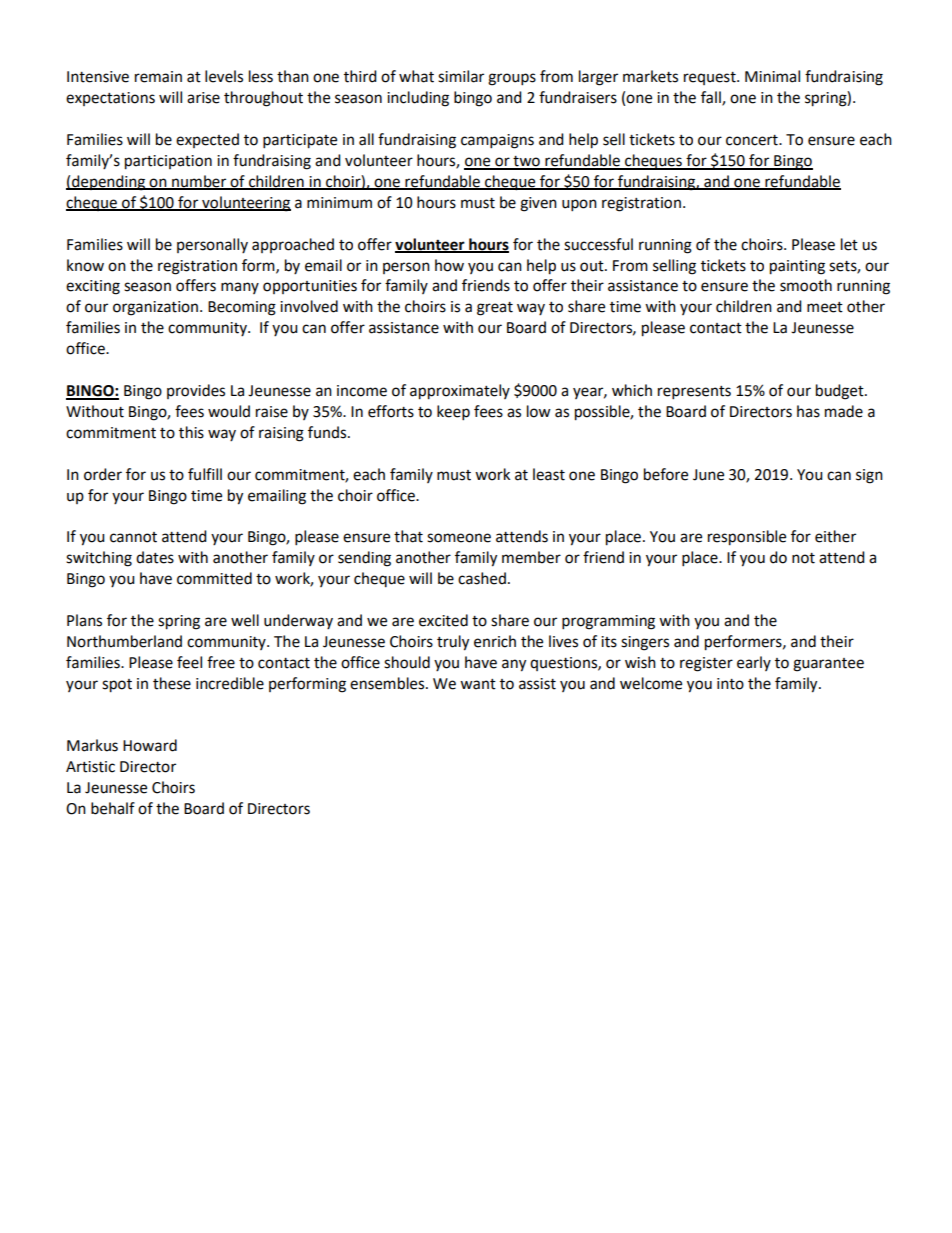 Image resolution: width=952 pixels, height=1233 pixels. What do you see at coordinates (478, 684) in the image?
I see `want` at bounding box center [478, 684].
